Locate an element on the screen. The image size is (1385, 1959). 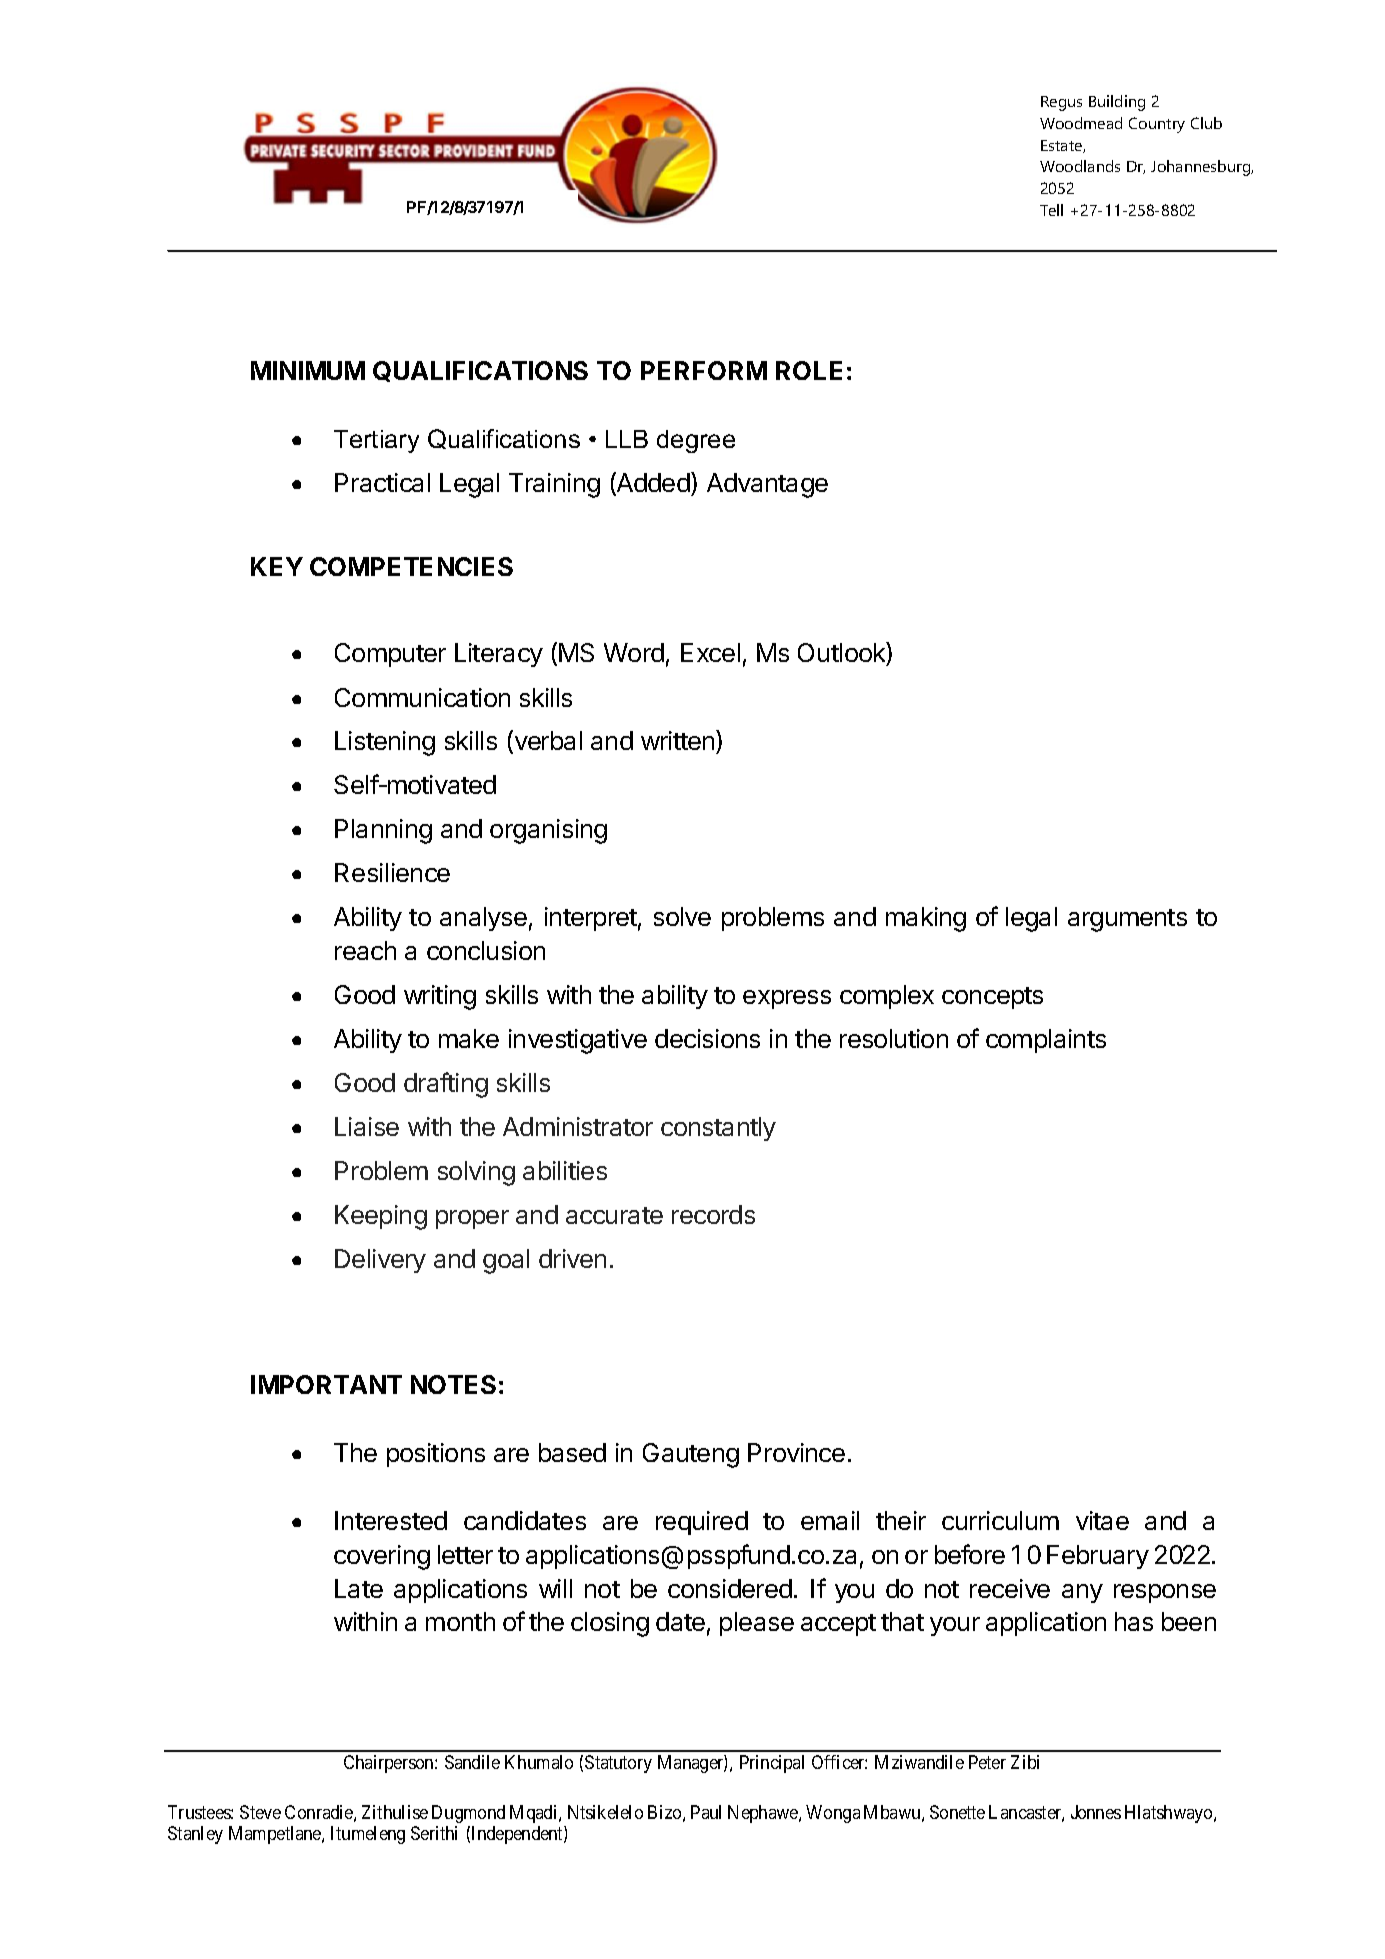
Steve is located at coordinates (260, 1812).
